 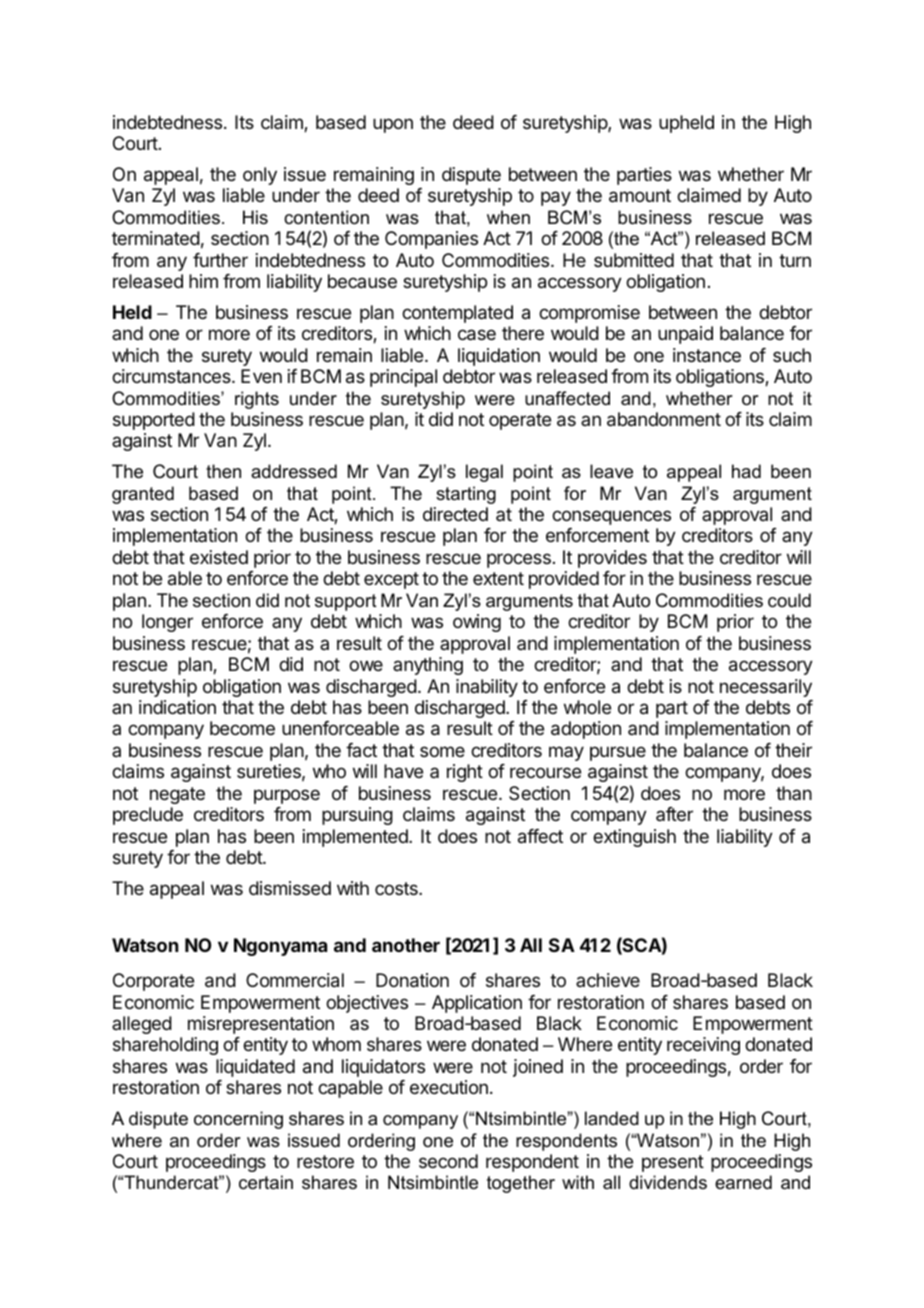 I want to click on second, so click(x=448, y=1161).
